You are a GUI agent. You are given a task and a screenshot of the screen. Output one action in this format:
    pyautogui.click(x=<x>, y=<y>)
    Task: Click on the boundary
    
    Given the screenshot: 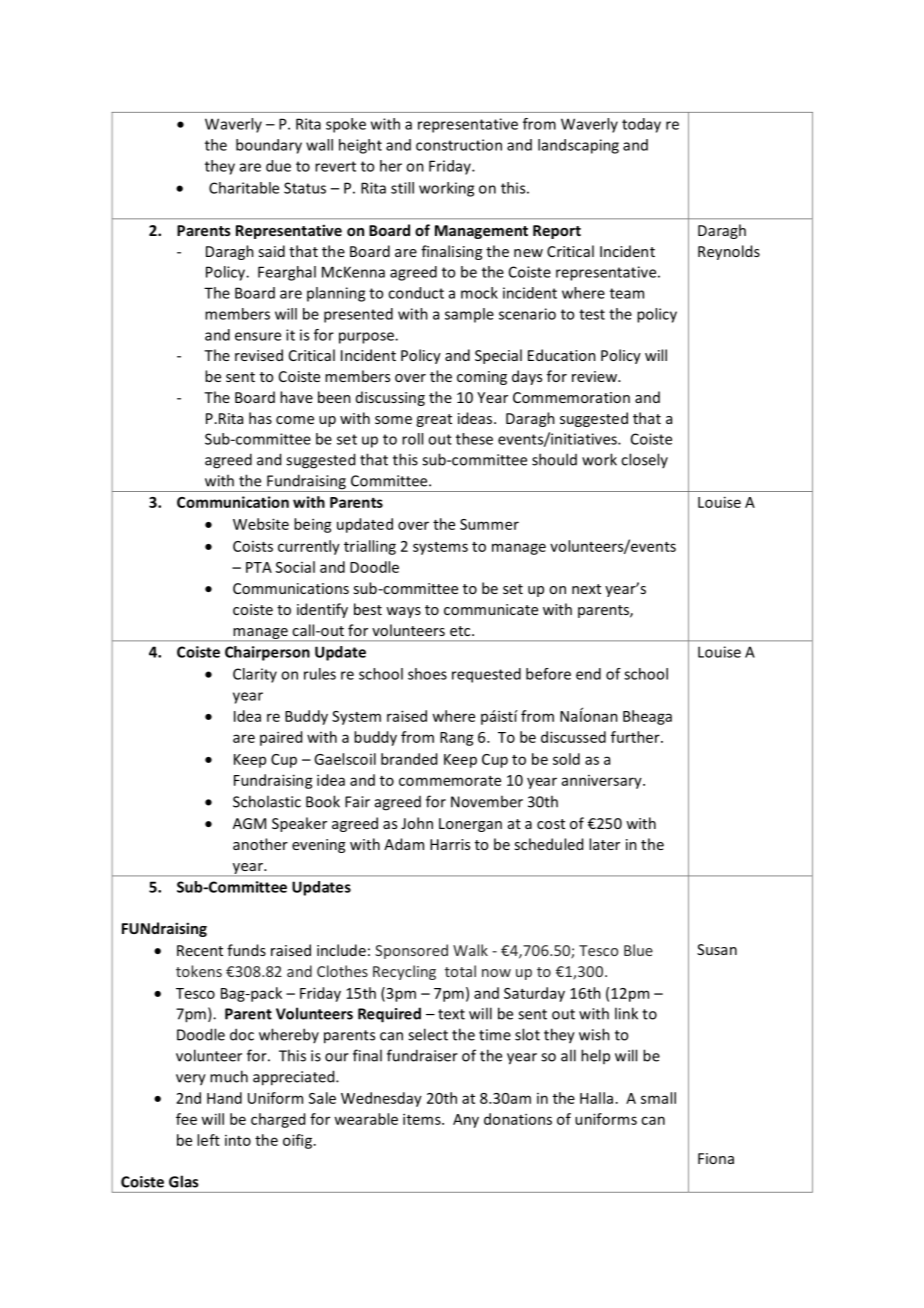 What is the action you would take?
    pyautogui.click(x=269, y=146)
